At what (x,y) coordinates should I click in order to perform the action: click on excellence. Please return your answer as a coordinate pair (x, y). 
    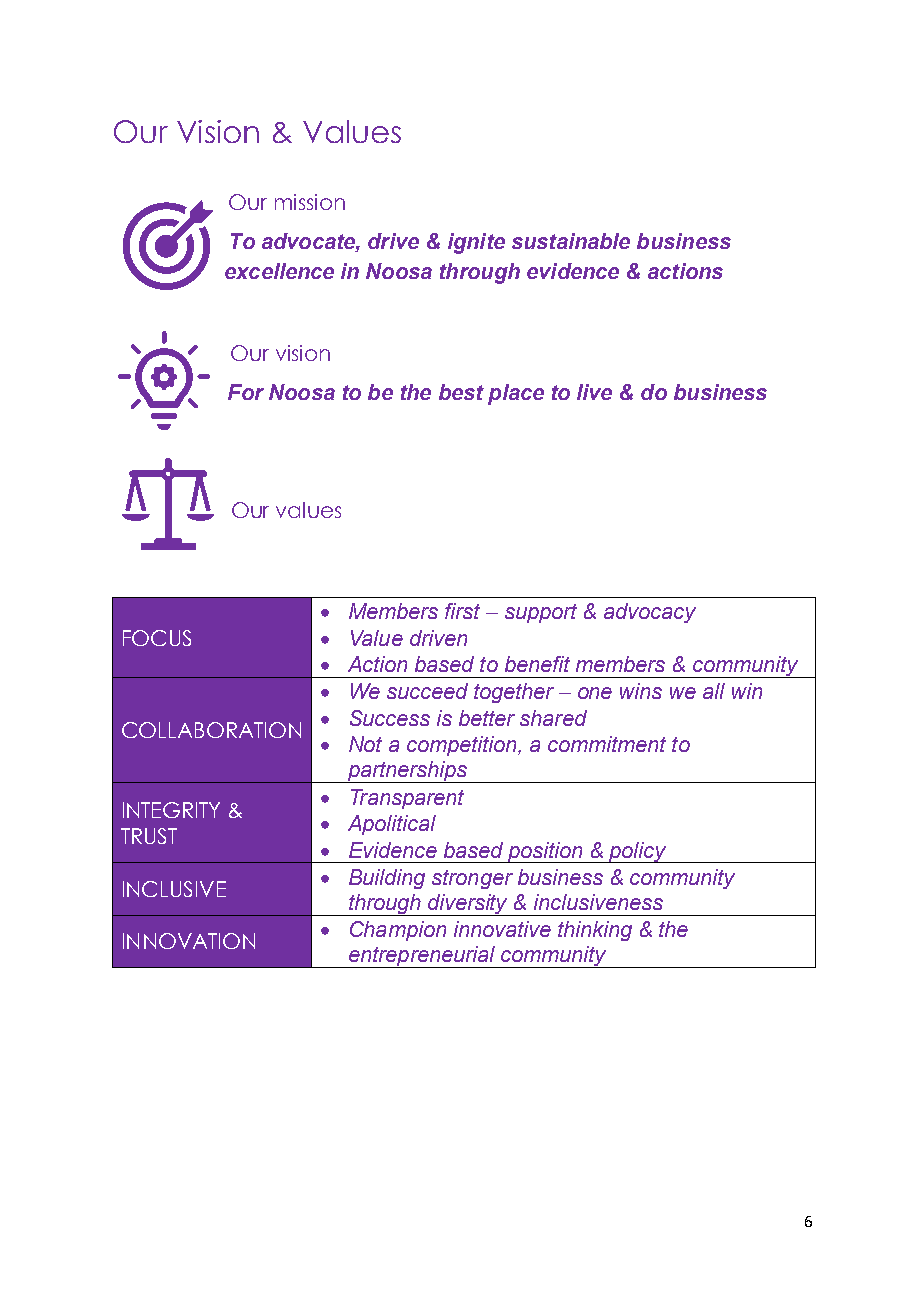
    Looking at the image, I should click on (279, 271).
